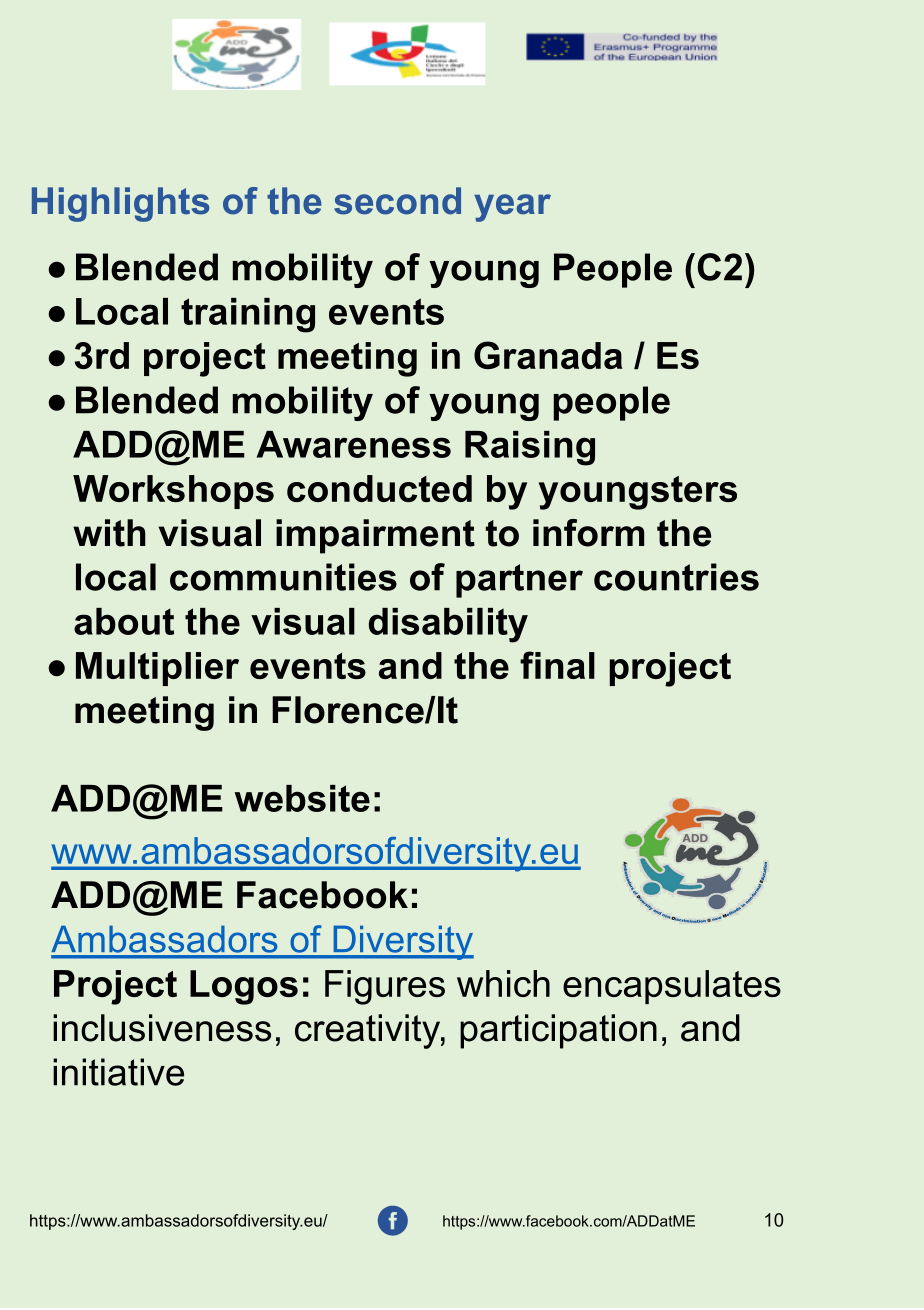 Image resolution: width=924 pixels, height=1310 pixels. Describe the element at coordinates (448, 625) in the document. I see `disability` at that location.
